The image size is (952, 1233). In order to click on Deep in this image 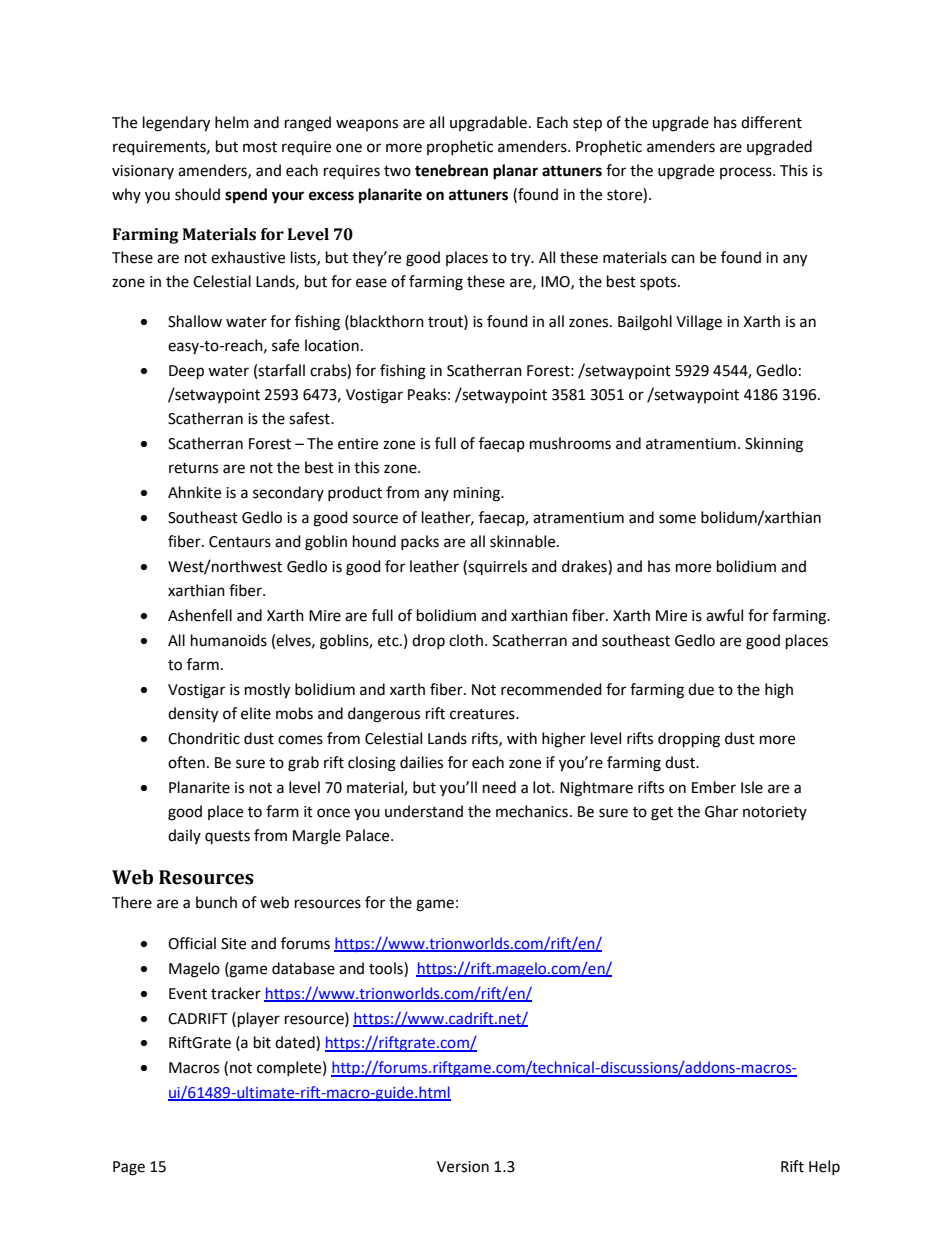, I will do `click(186, 372)`.
